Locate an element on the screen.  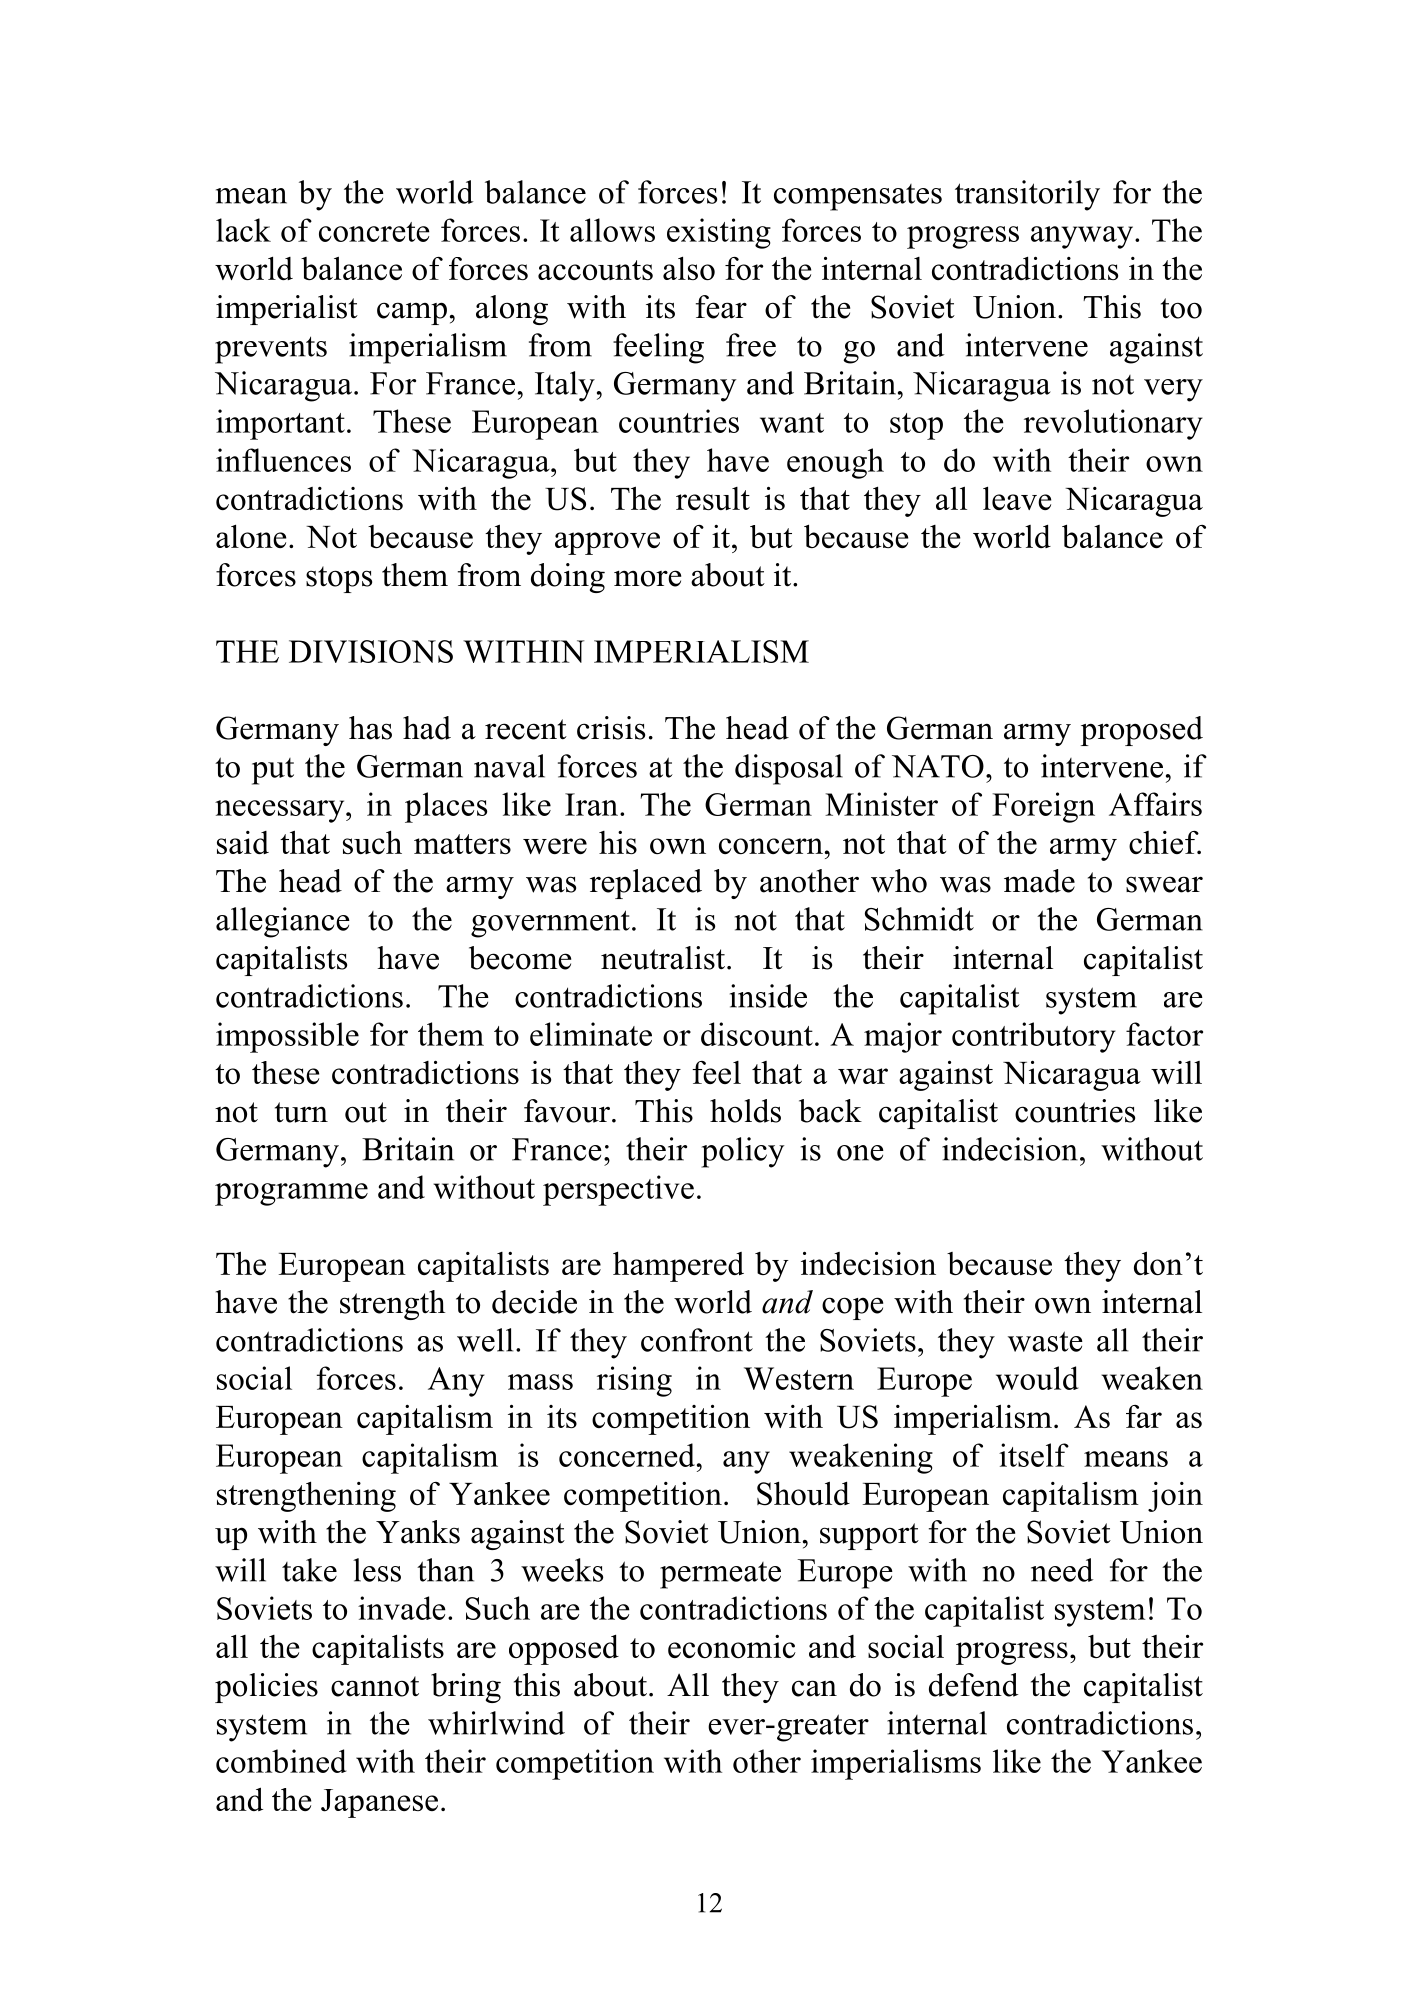
impossible is located at coordinates (287, 1037).
